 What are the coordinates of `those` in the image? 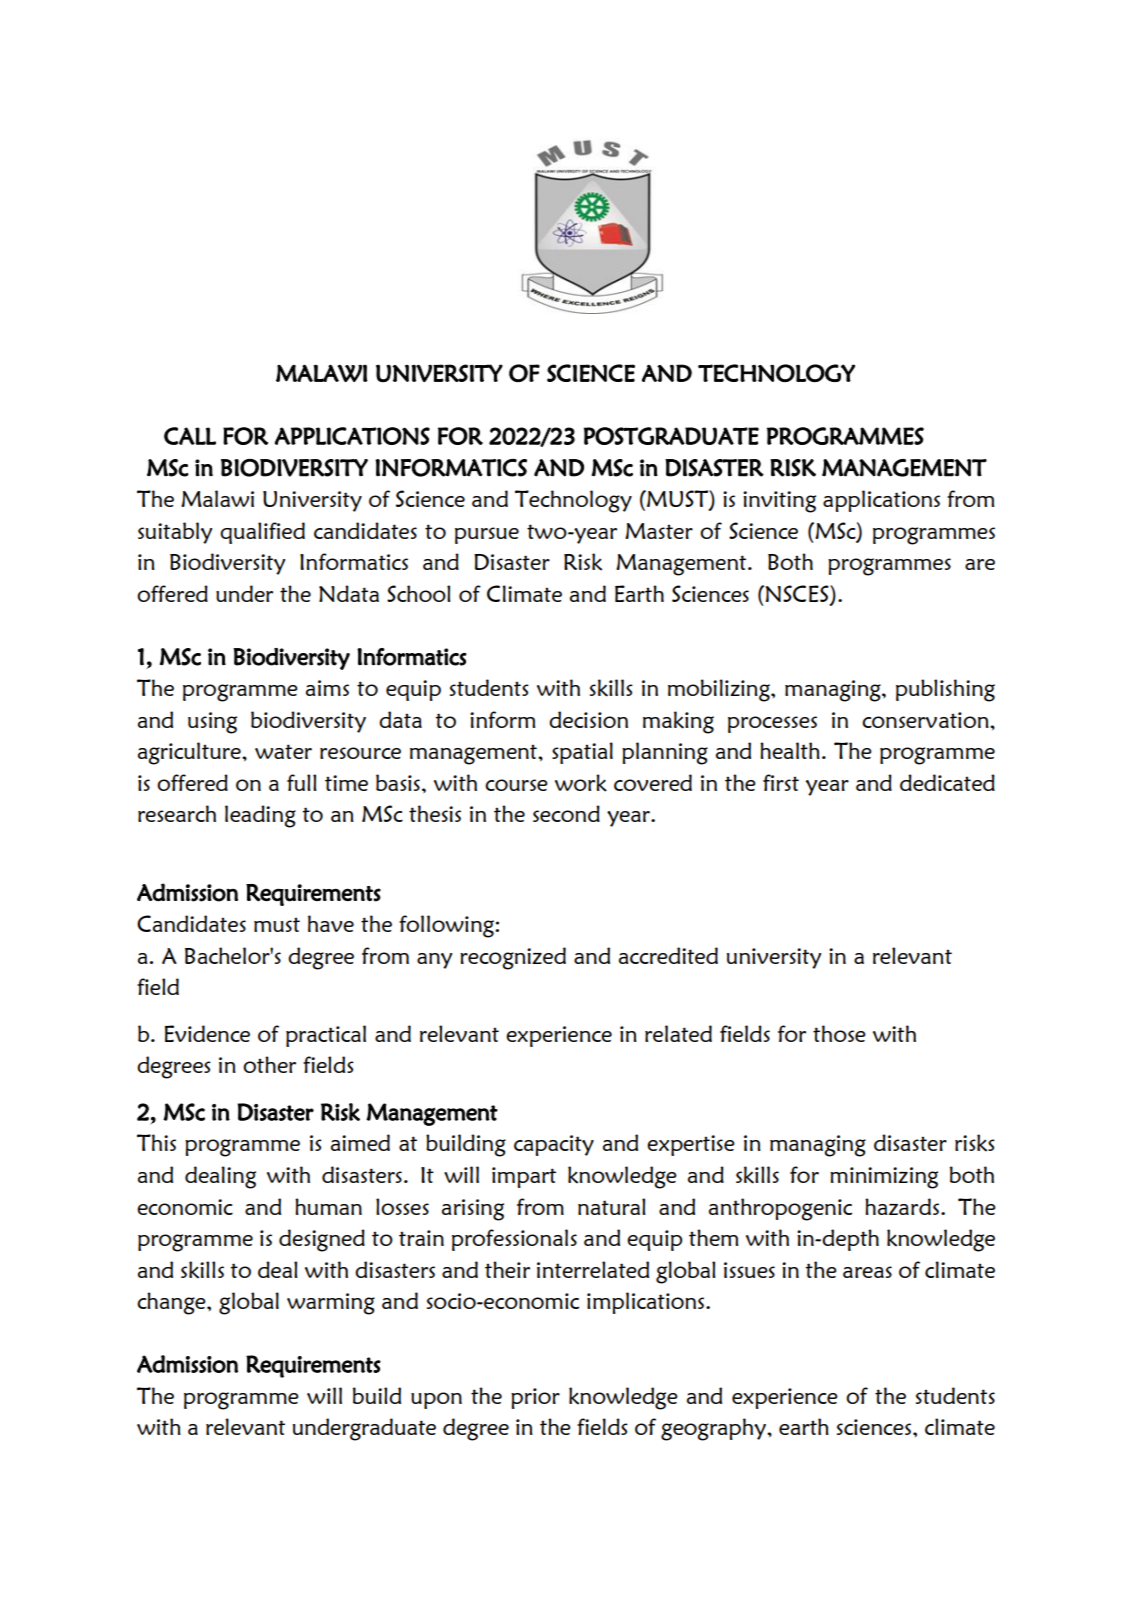 It's located at (839, 1033).
